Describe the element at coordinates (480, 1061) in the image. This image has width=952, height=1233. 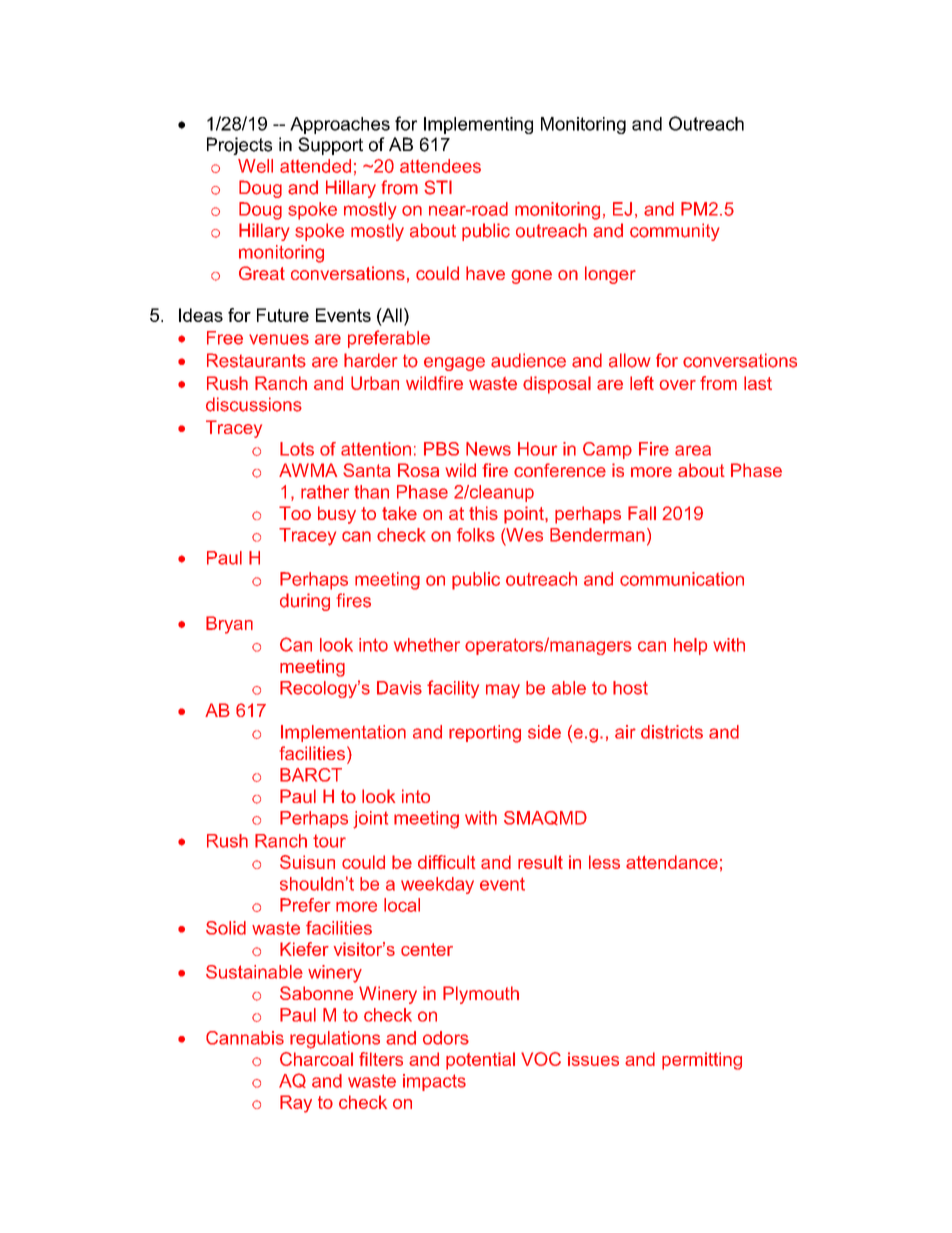
I see `potential` at that location.
